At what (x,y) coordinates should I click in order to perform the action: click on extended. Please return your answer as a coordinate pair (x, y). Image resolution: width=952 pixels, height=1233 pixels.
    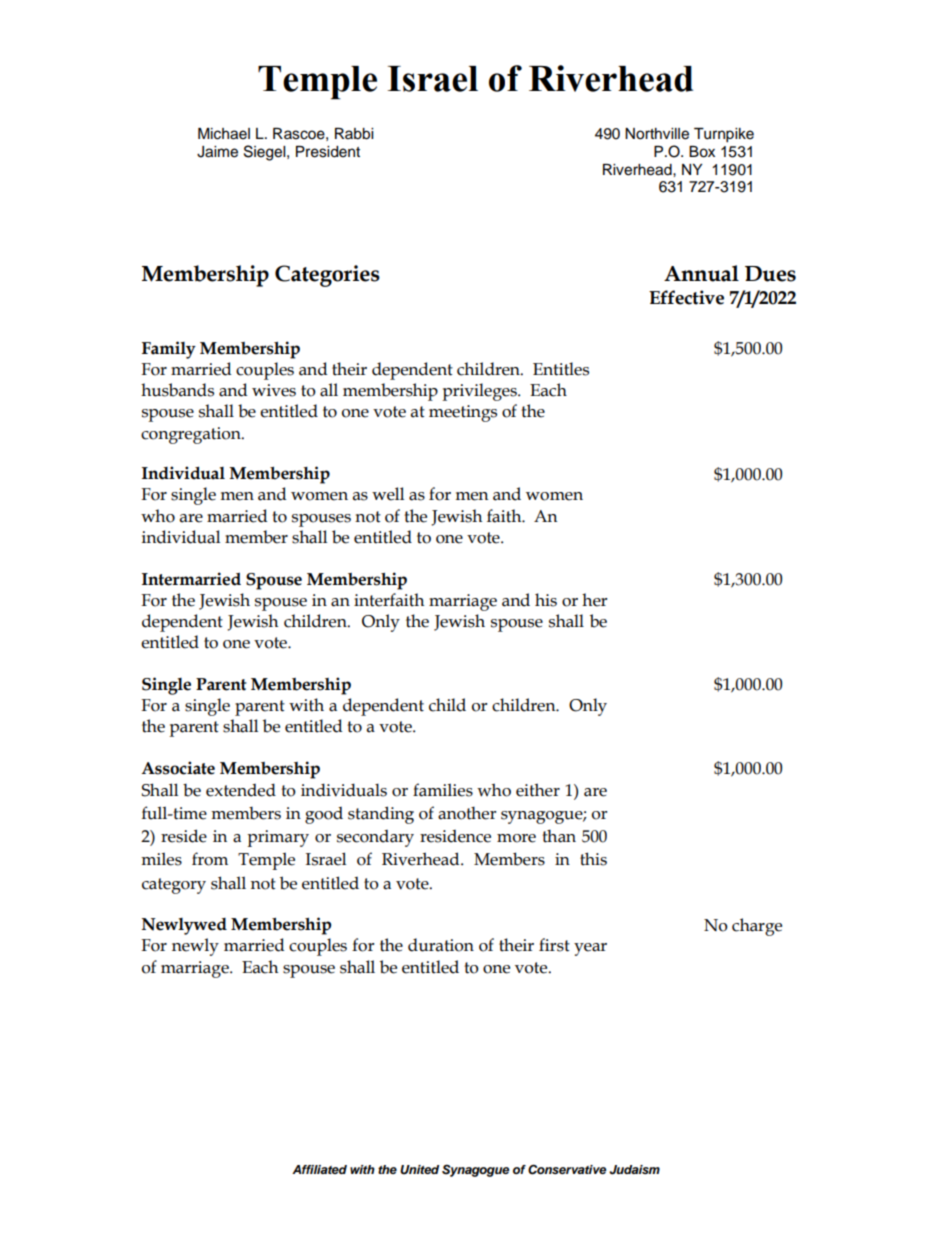
    Looking at the image, I should click on (241, 790).
